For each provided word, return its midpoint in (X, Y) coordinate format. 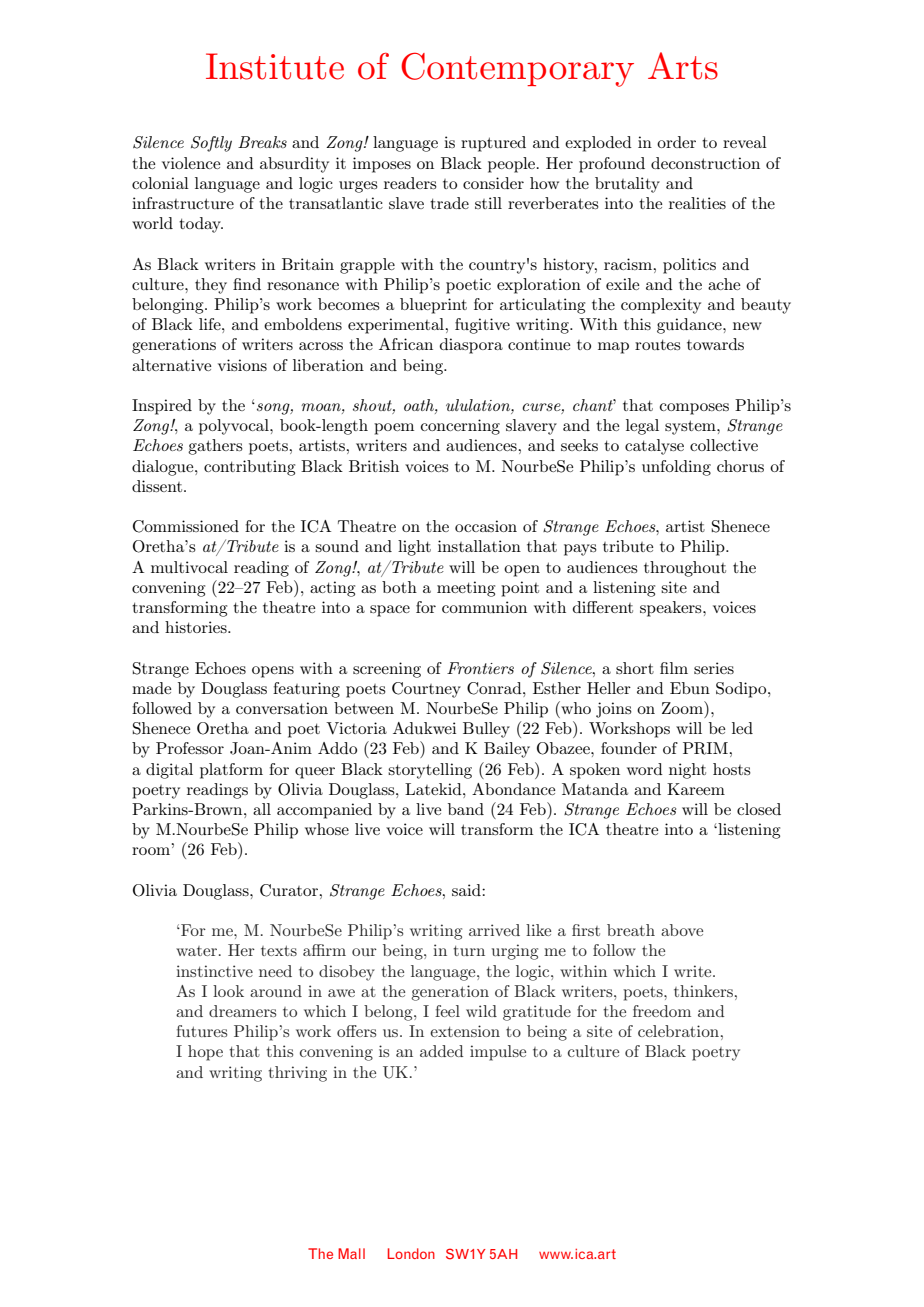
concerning (460, 427)
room (152, 851)
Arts (683, 66)
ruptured (493, 144)
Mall (351, 1253)
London (411, 1253)
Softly (211, 144)
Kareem (696, 789)
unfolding (676, 468)
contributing (249, 468)
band (466, 809)
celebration (678, 1031)
